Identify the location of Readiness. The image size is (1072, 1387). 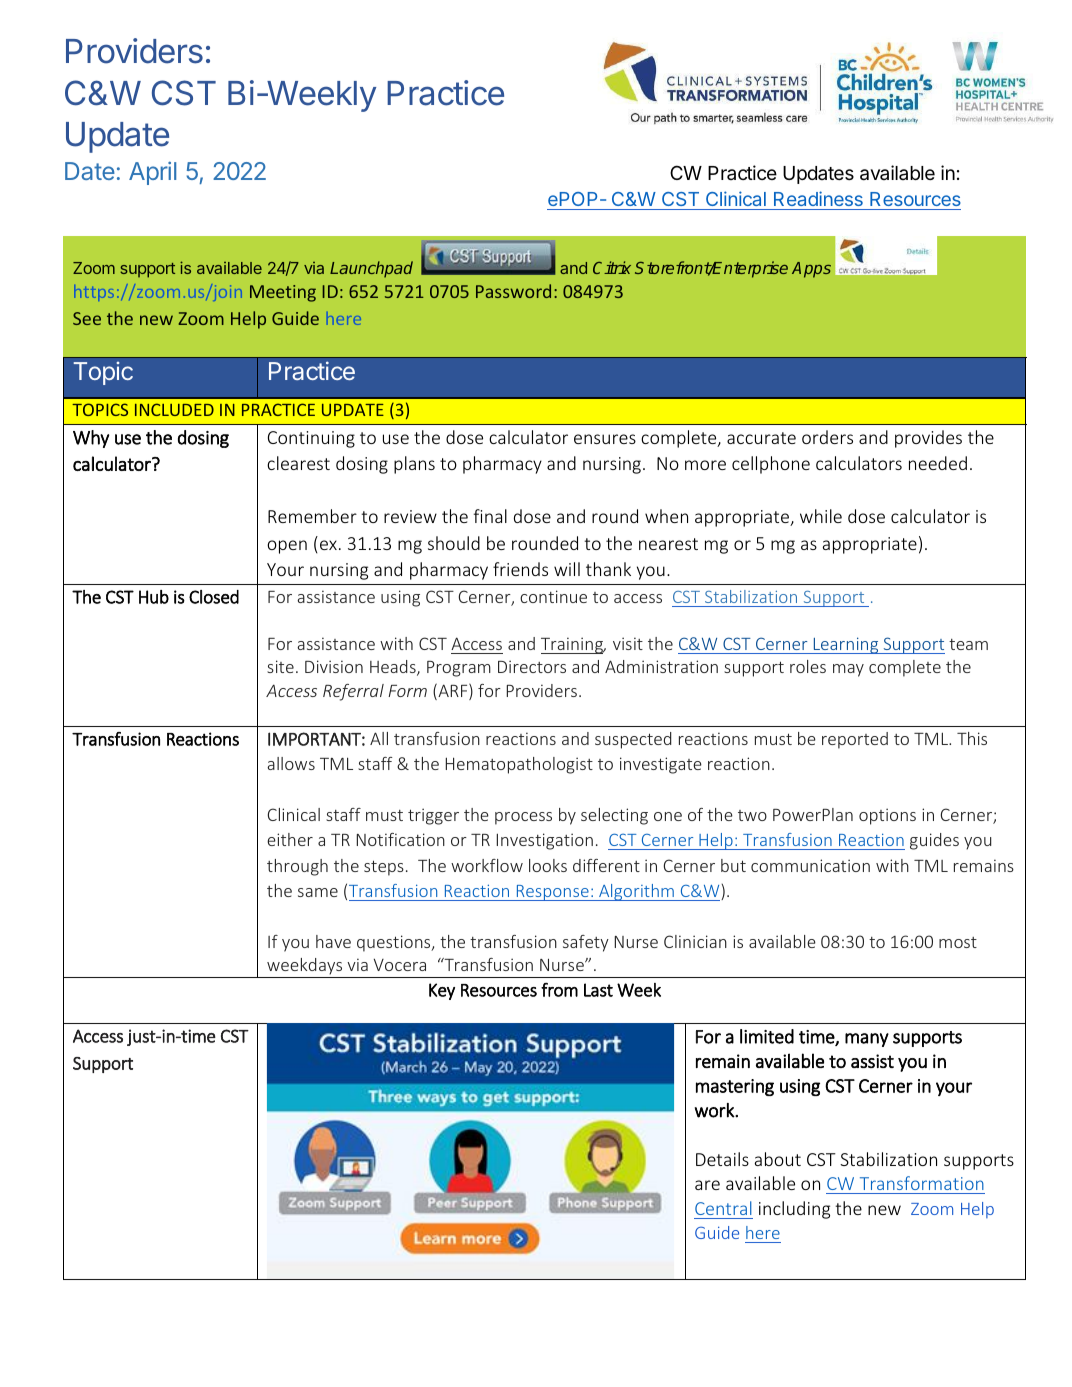
(818, 198).
